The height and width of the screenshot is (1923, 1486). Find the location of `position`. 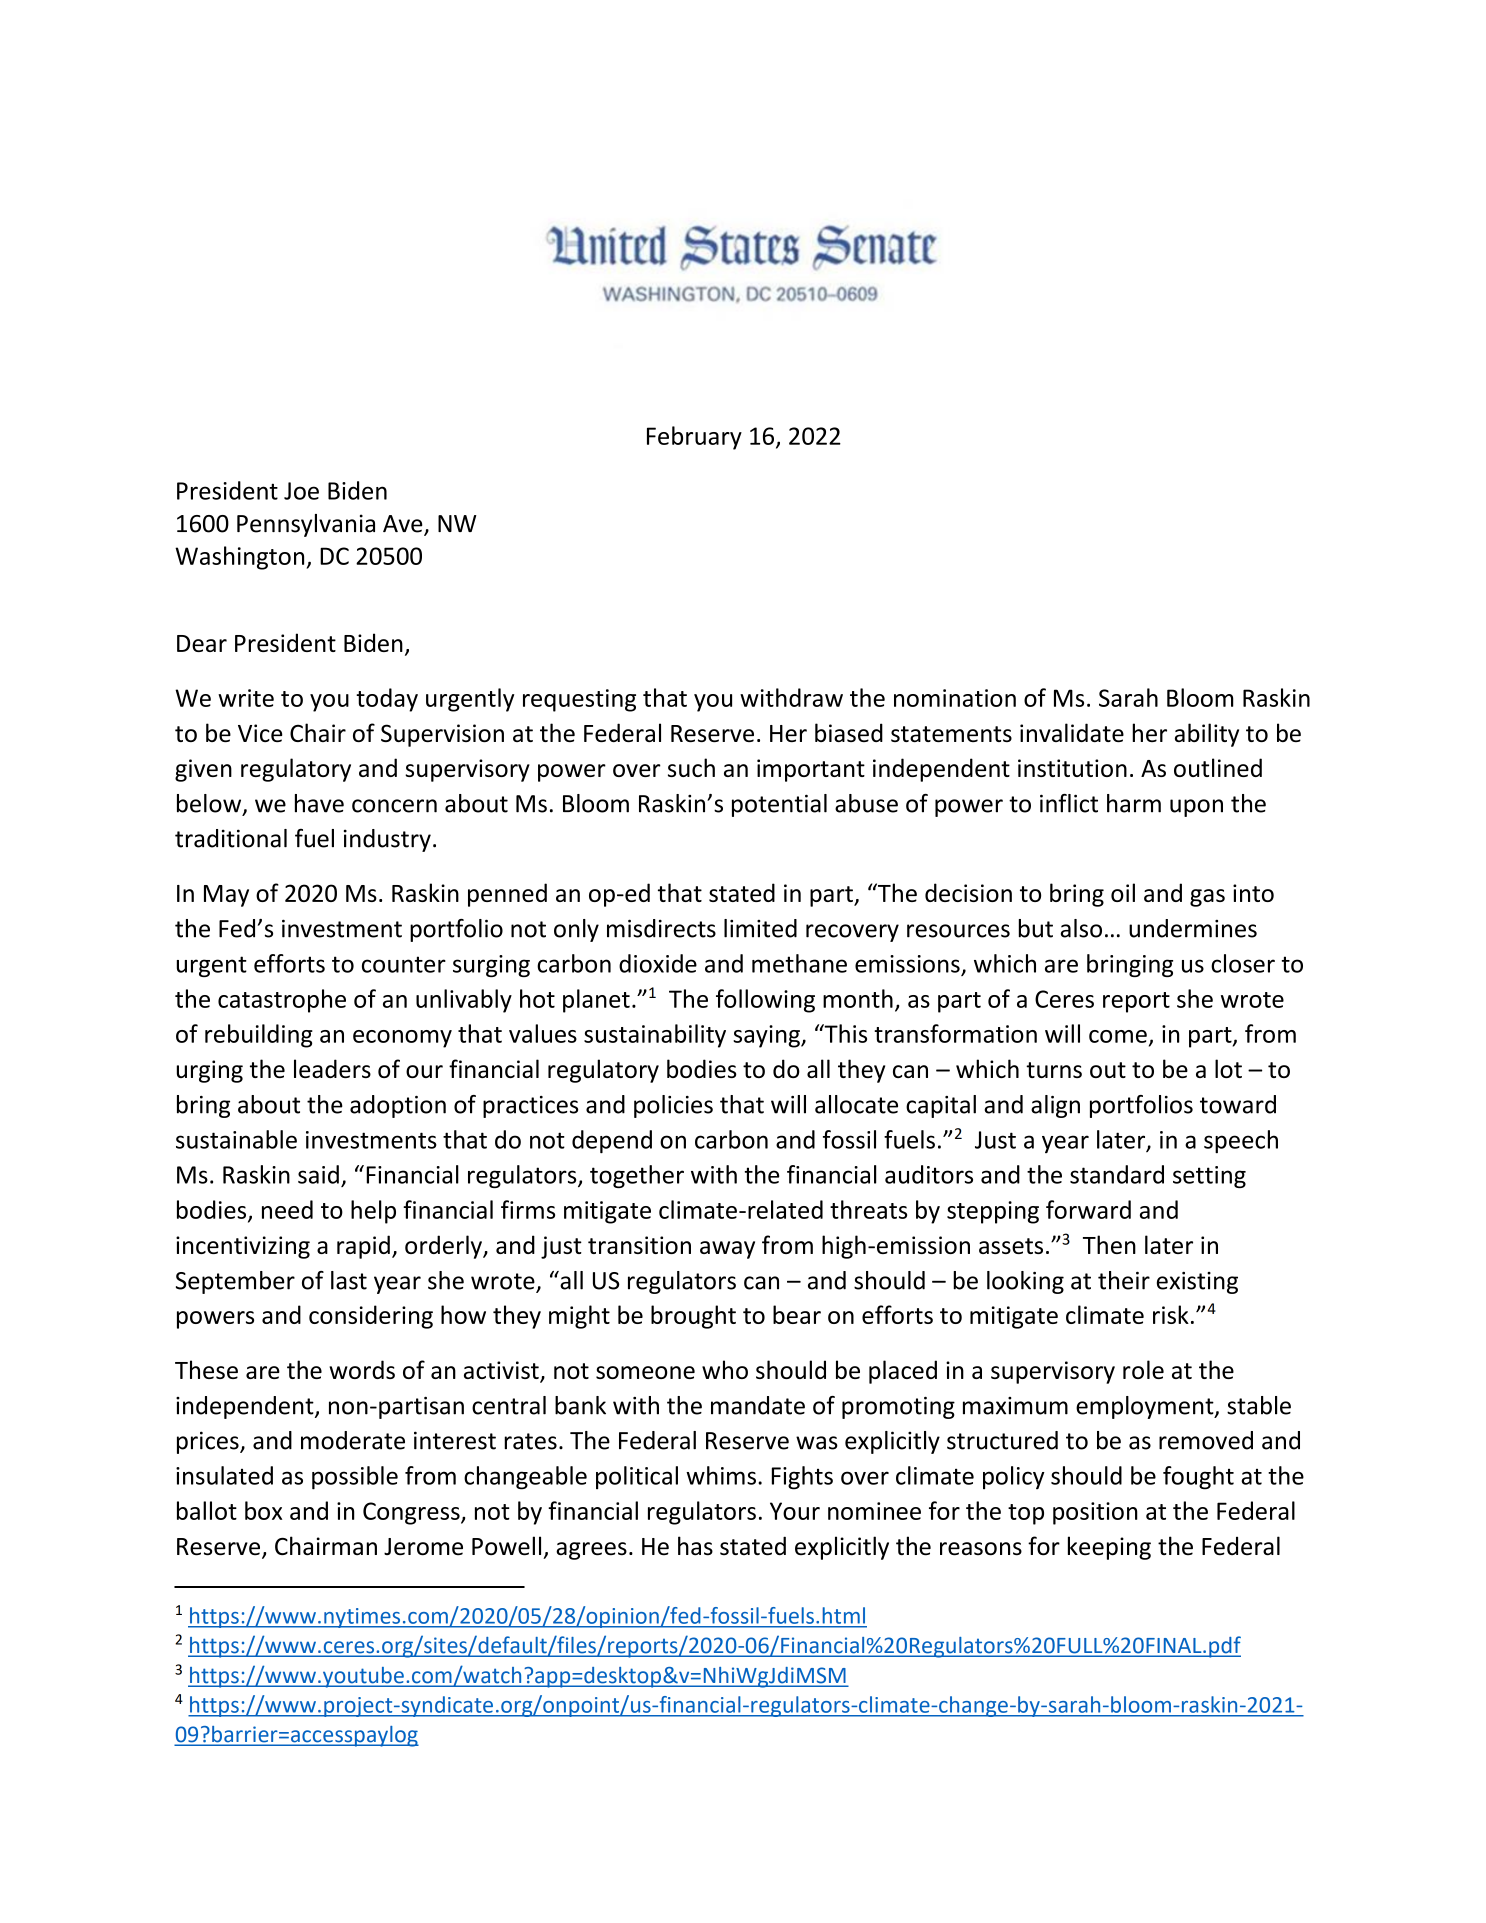

position is located at coordinates (1095, 1513).
